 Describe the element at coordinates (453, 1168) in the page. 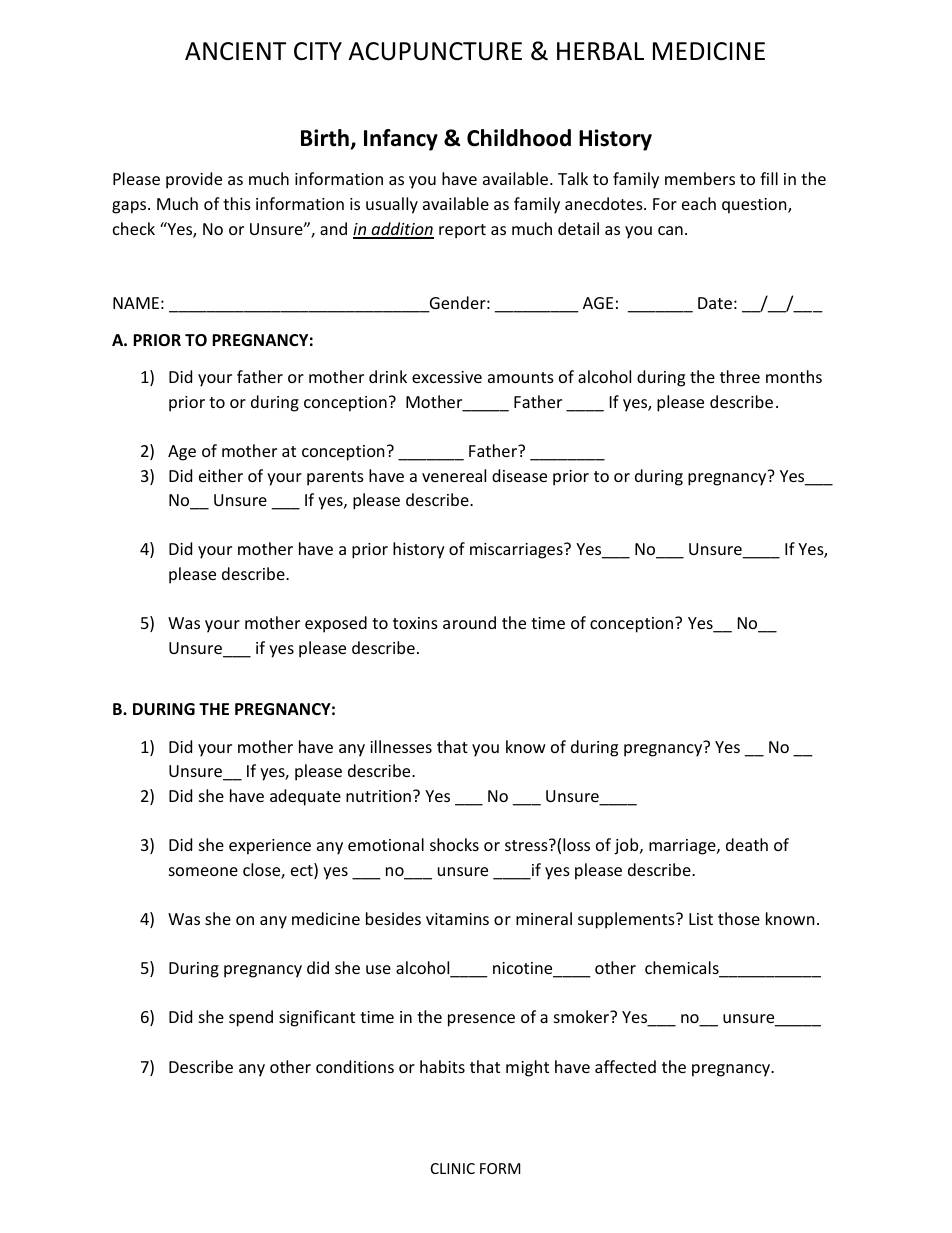

I see `CLINIC` at that location.
